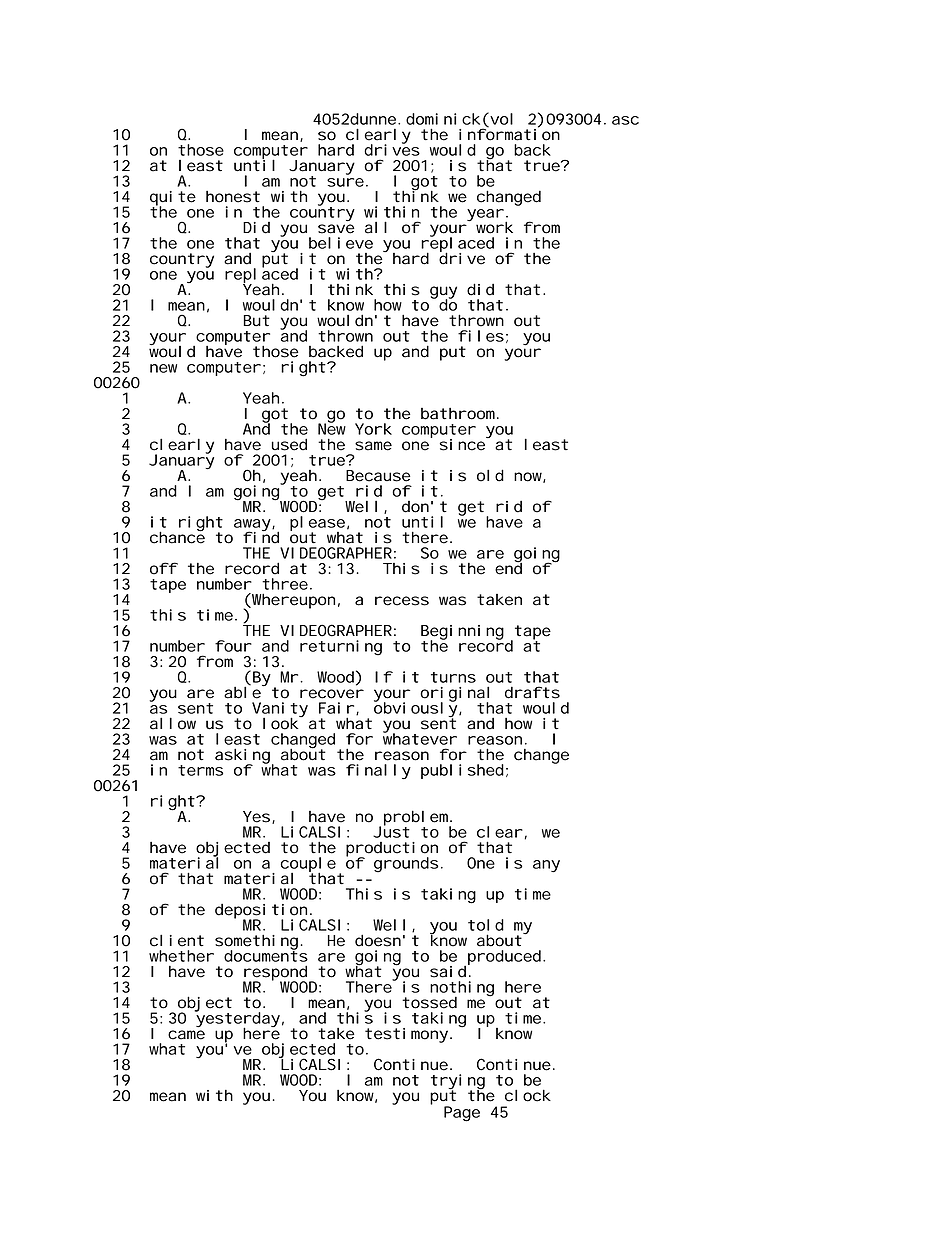  I want to click on save, so click(336, 229).
